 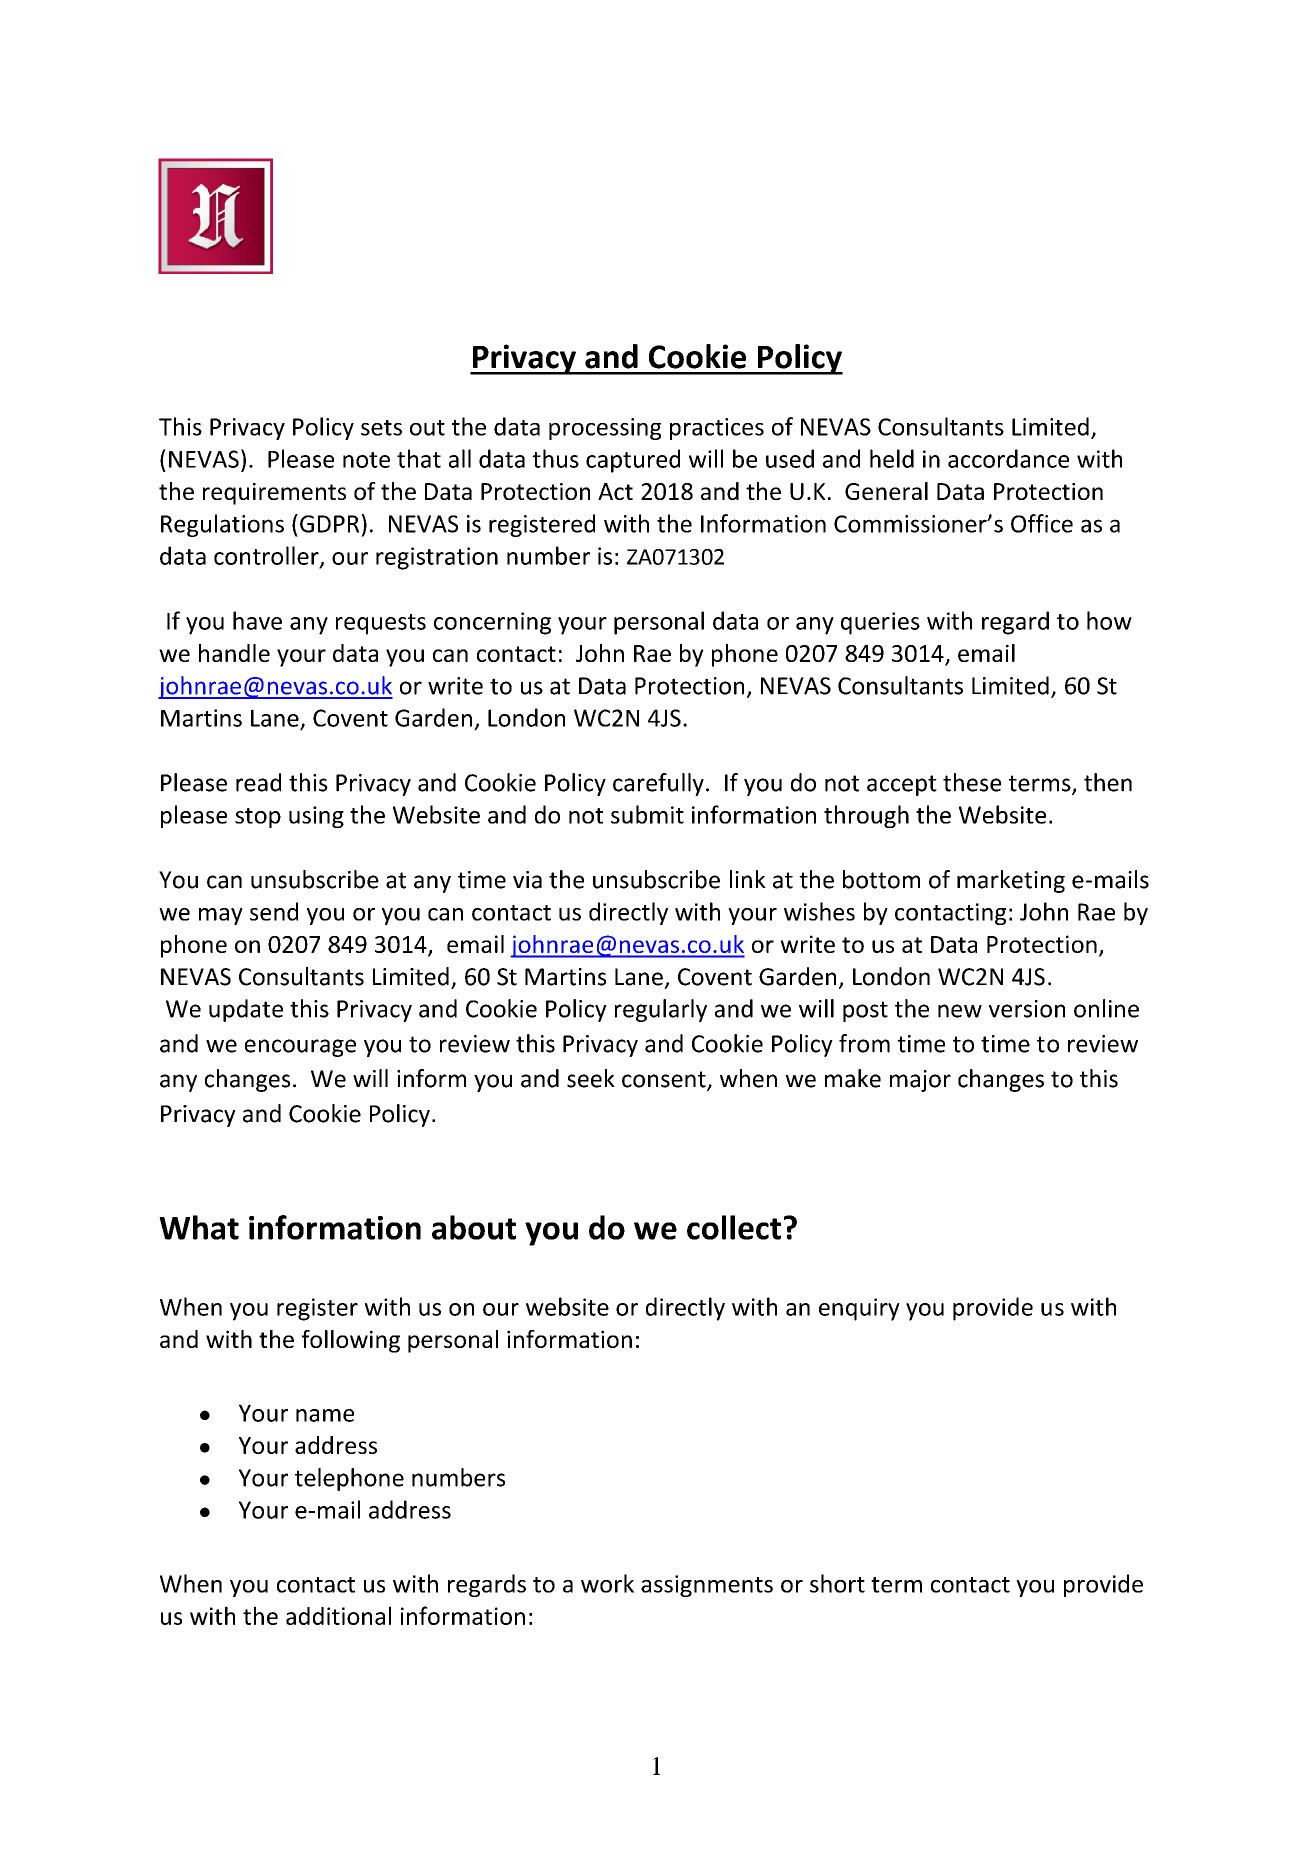 What do you see at coordinates (300, 1048) in the page?
I see `encourage` at bounding box center [300, 1048].
